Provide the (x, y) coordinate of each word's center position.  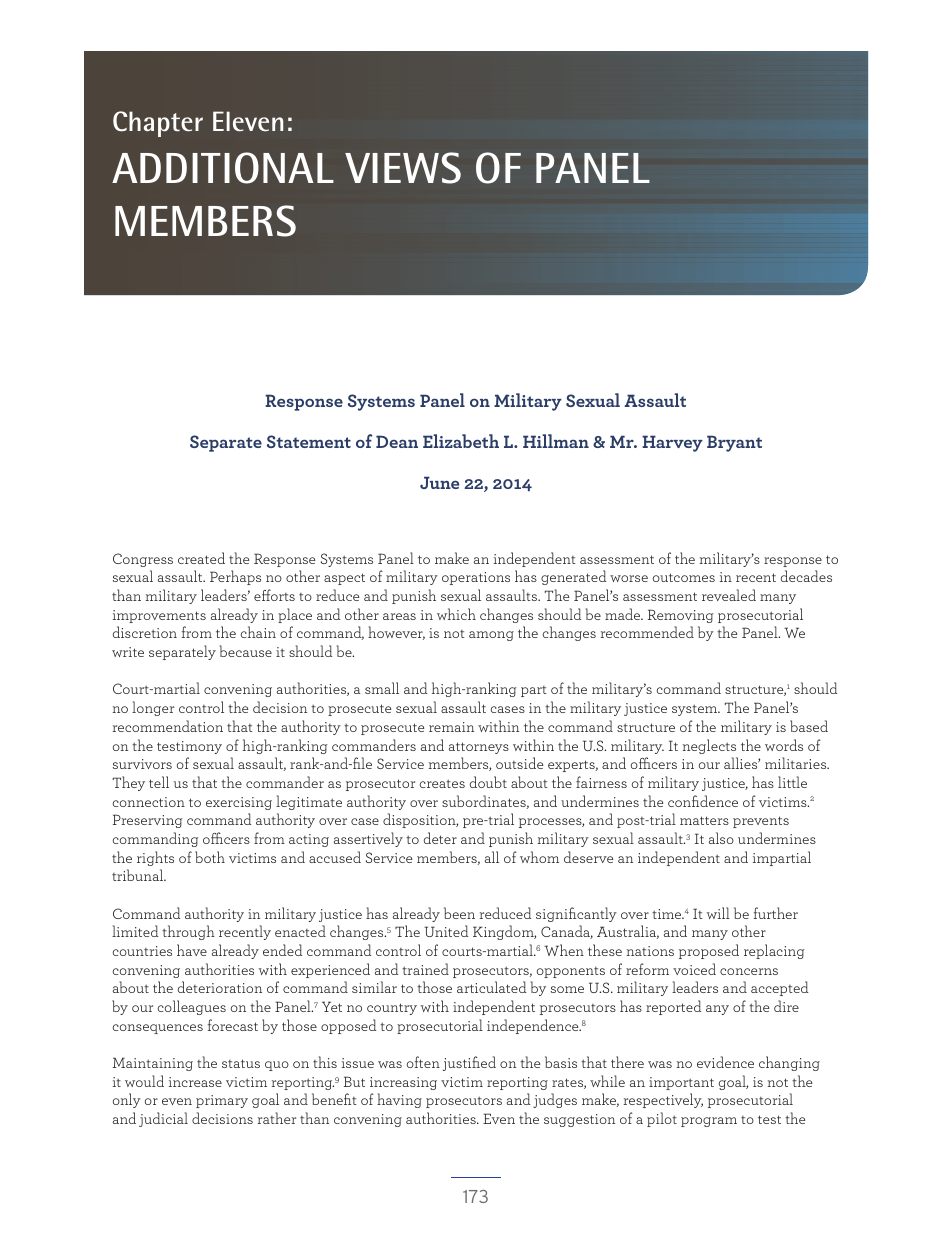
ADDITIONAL (223, 168)
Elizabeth (461, 441)
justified (469, 1063)
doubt (488, 782)
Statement (309, 441)
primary (222, 1101)
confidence (703, 801)
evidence (725, 1062)
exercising (239, 803)
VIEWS (403, 168)
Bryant (734, 443)
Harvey (672, 443)
